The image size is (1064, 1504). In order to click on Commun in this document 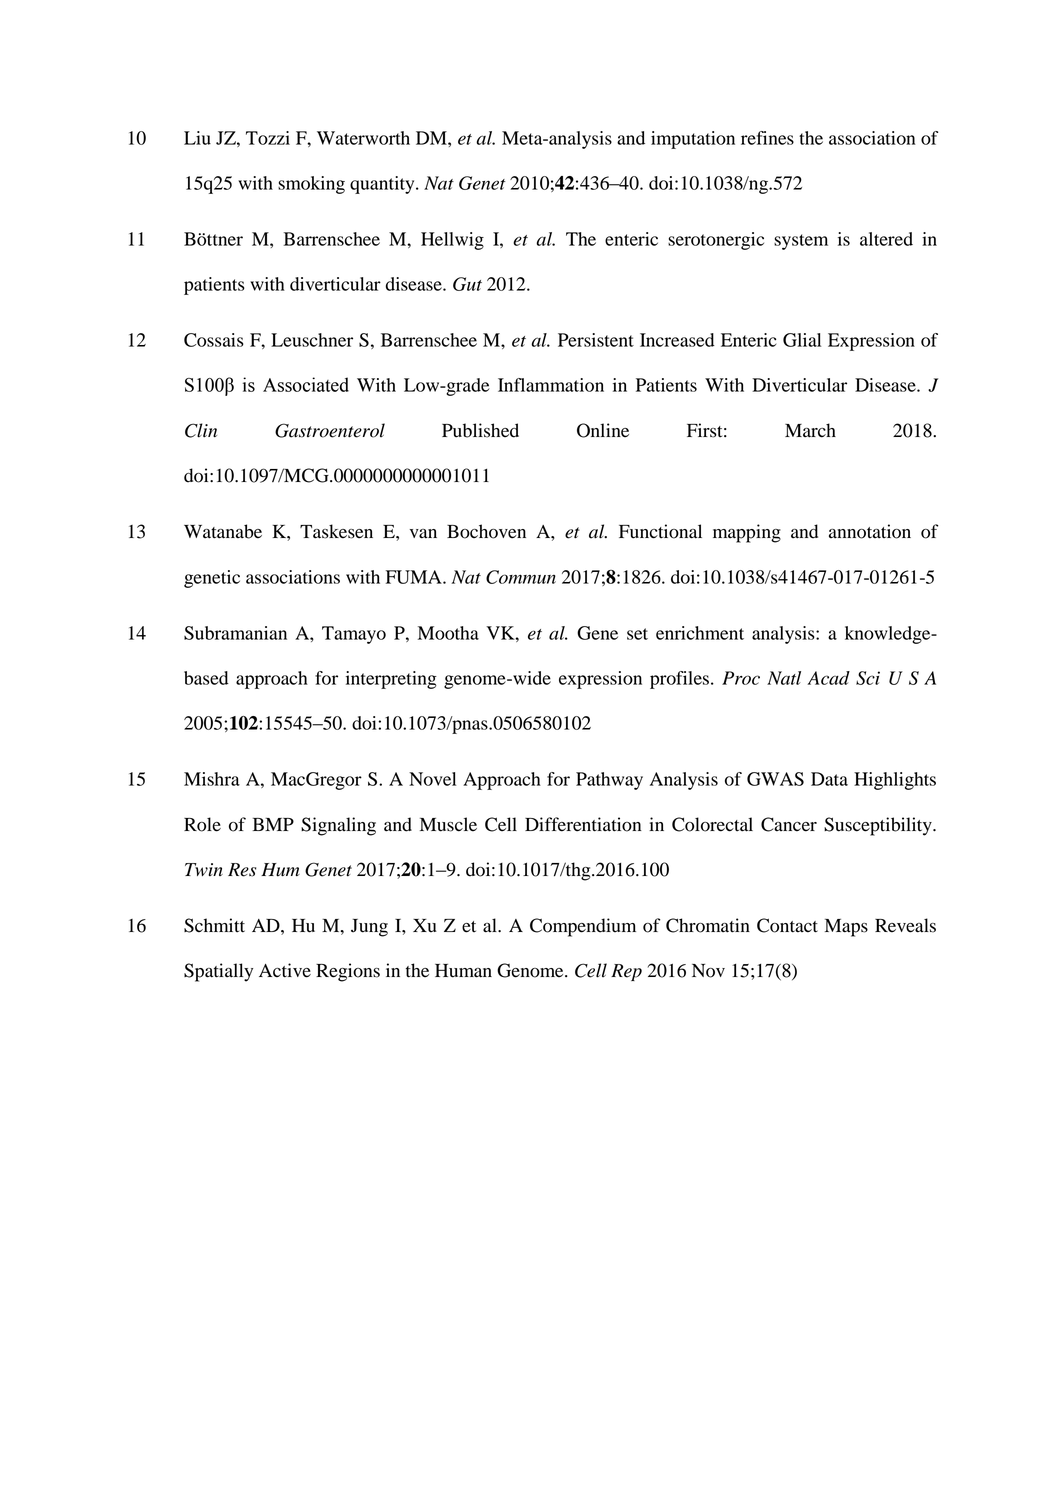, I will do `click(521, 577)`.
